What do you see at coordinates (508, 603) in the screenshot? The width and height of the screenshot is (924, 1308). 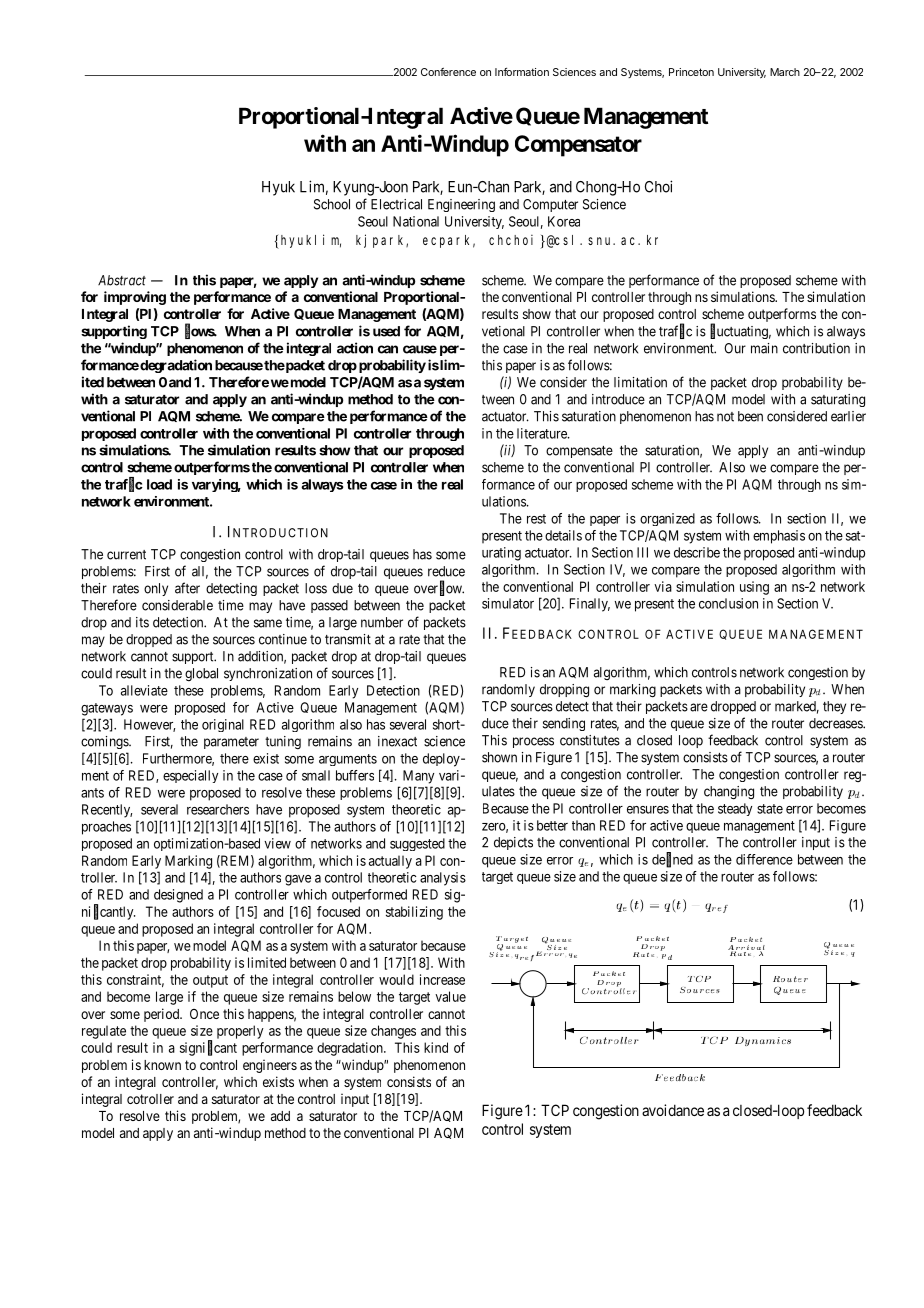 I see `simulator` at bounding box center [508, 603].
